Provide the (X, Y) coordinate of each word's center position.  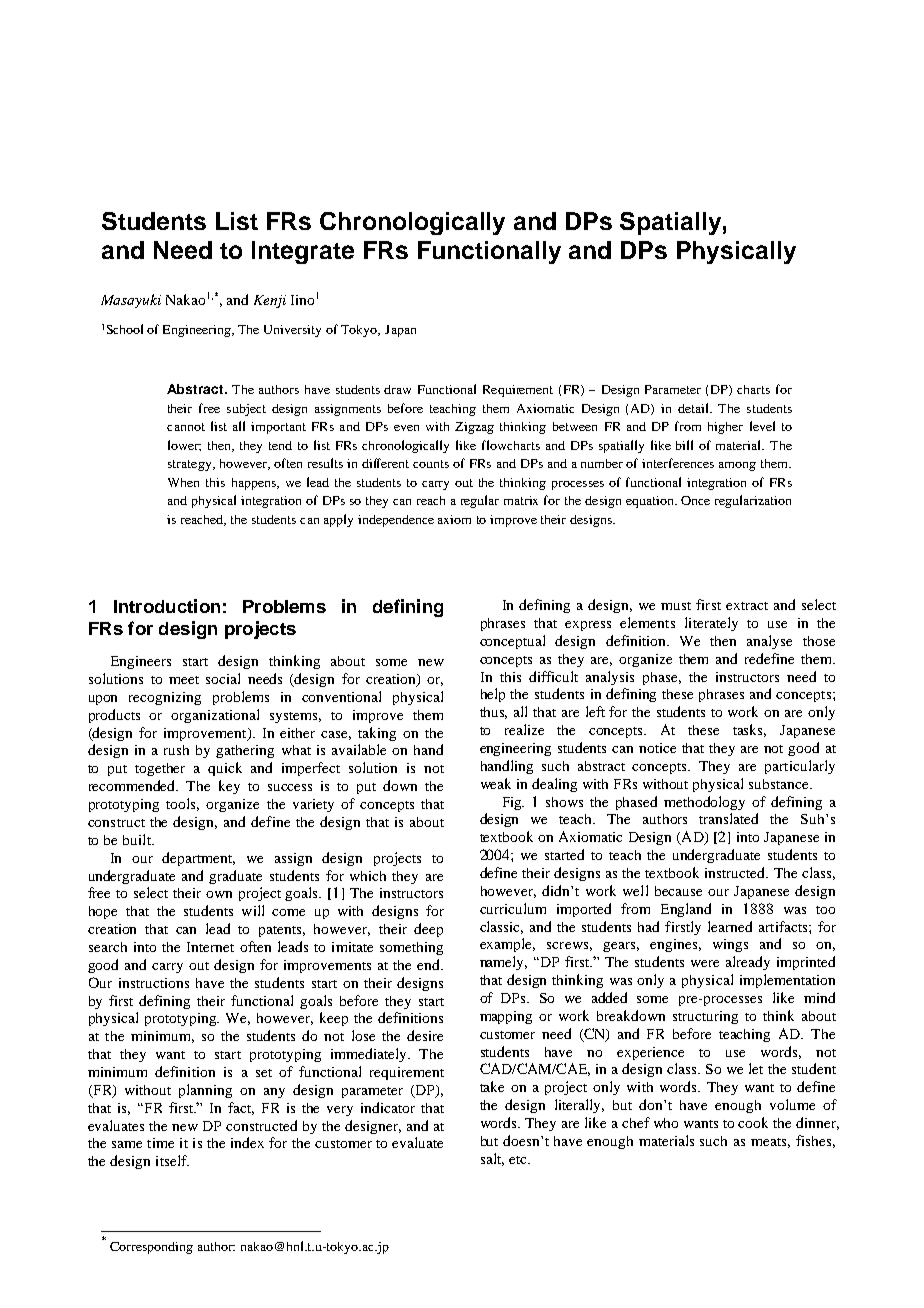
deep (428, 930)
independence (396, 521)
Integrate (303, 252)
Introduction (167, 606)
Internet (210, 947)
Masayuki (131, 301)
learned (730, 926)
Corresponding (151, 1248)
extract (747, 606)
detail (695, 408)
